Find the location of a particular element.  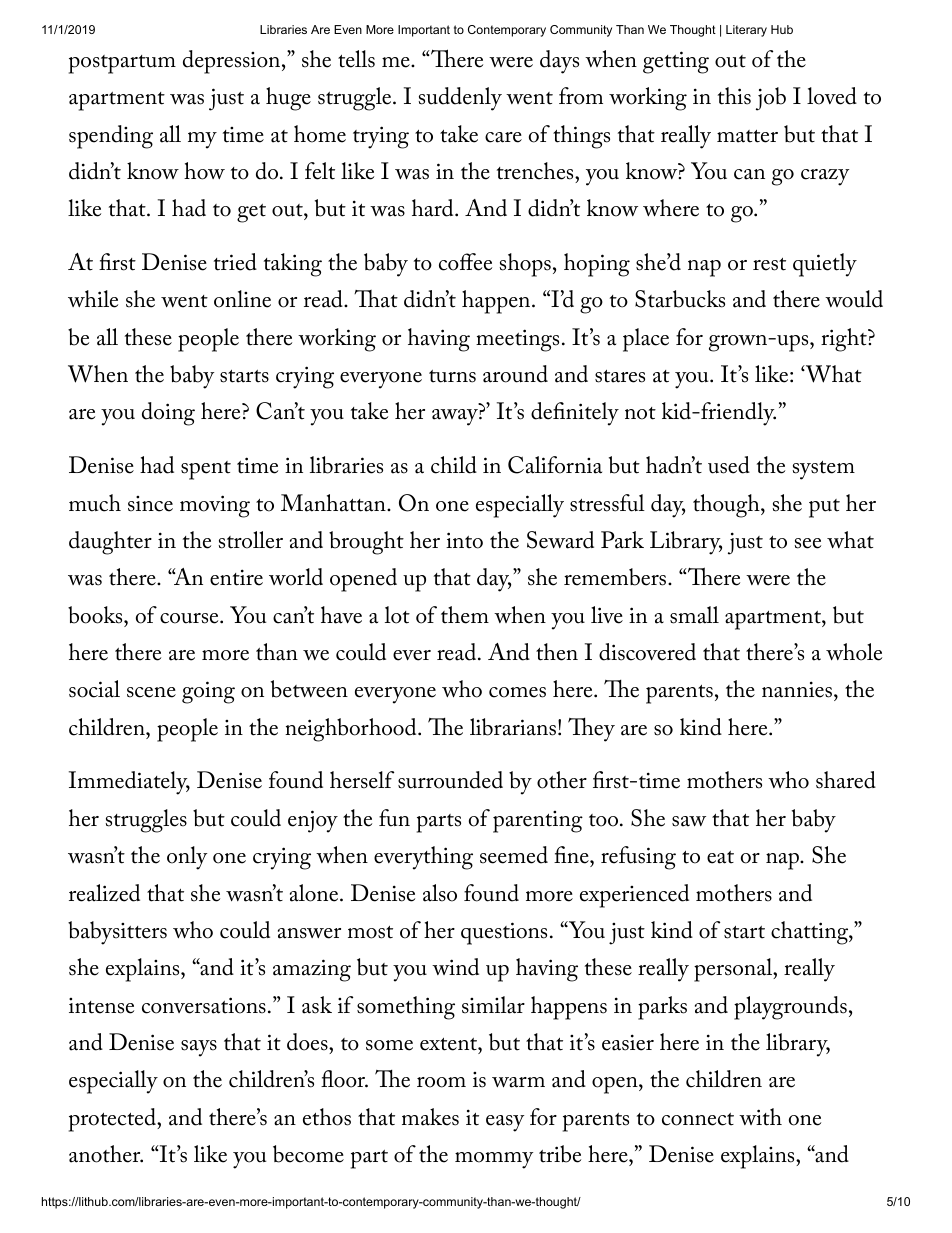

says is located at coordinates (199, 1048).
